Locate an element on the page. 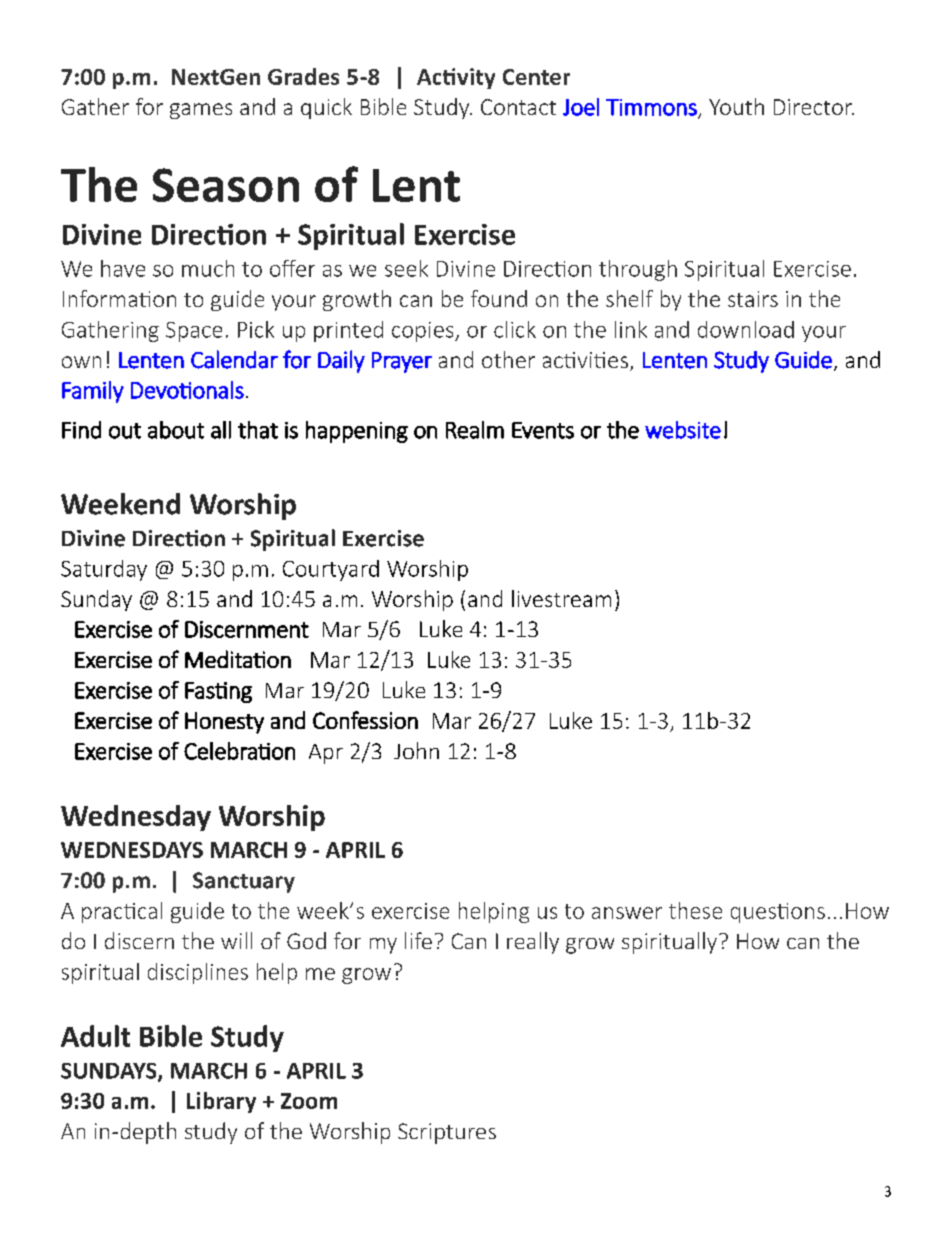 This image has height=1233, width=952. website is located at coordinates (683, 430).
